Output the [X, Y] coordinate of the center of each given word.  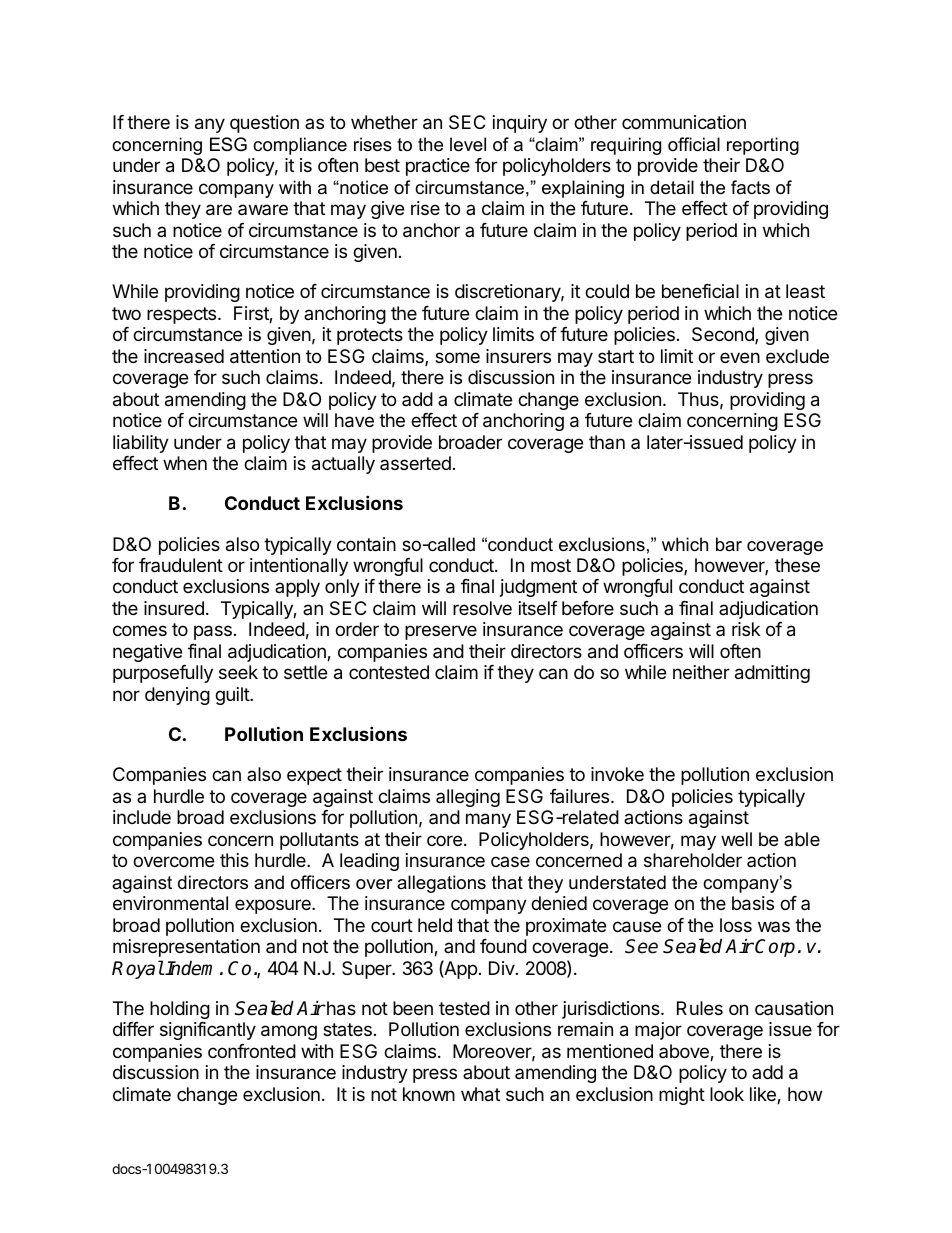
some [457, 357]
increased [184, 356]
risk [746, 629]
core [444, 840]
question [264, 124]
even [740, 357]
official [694, 144]
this [234, 860]
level [468, 144]
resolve [482, 608]
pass [213, 632]
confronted [252, 1051]
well [736, 839]
